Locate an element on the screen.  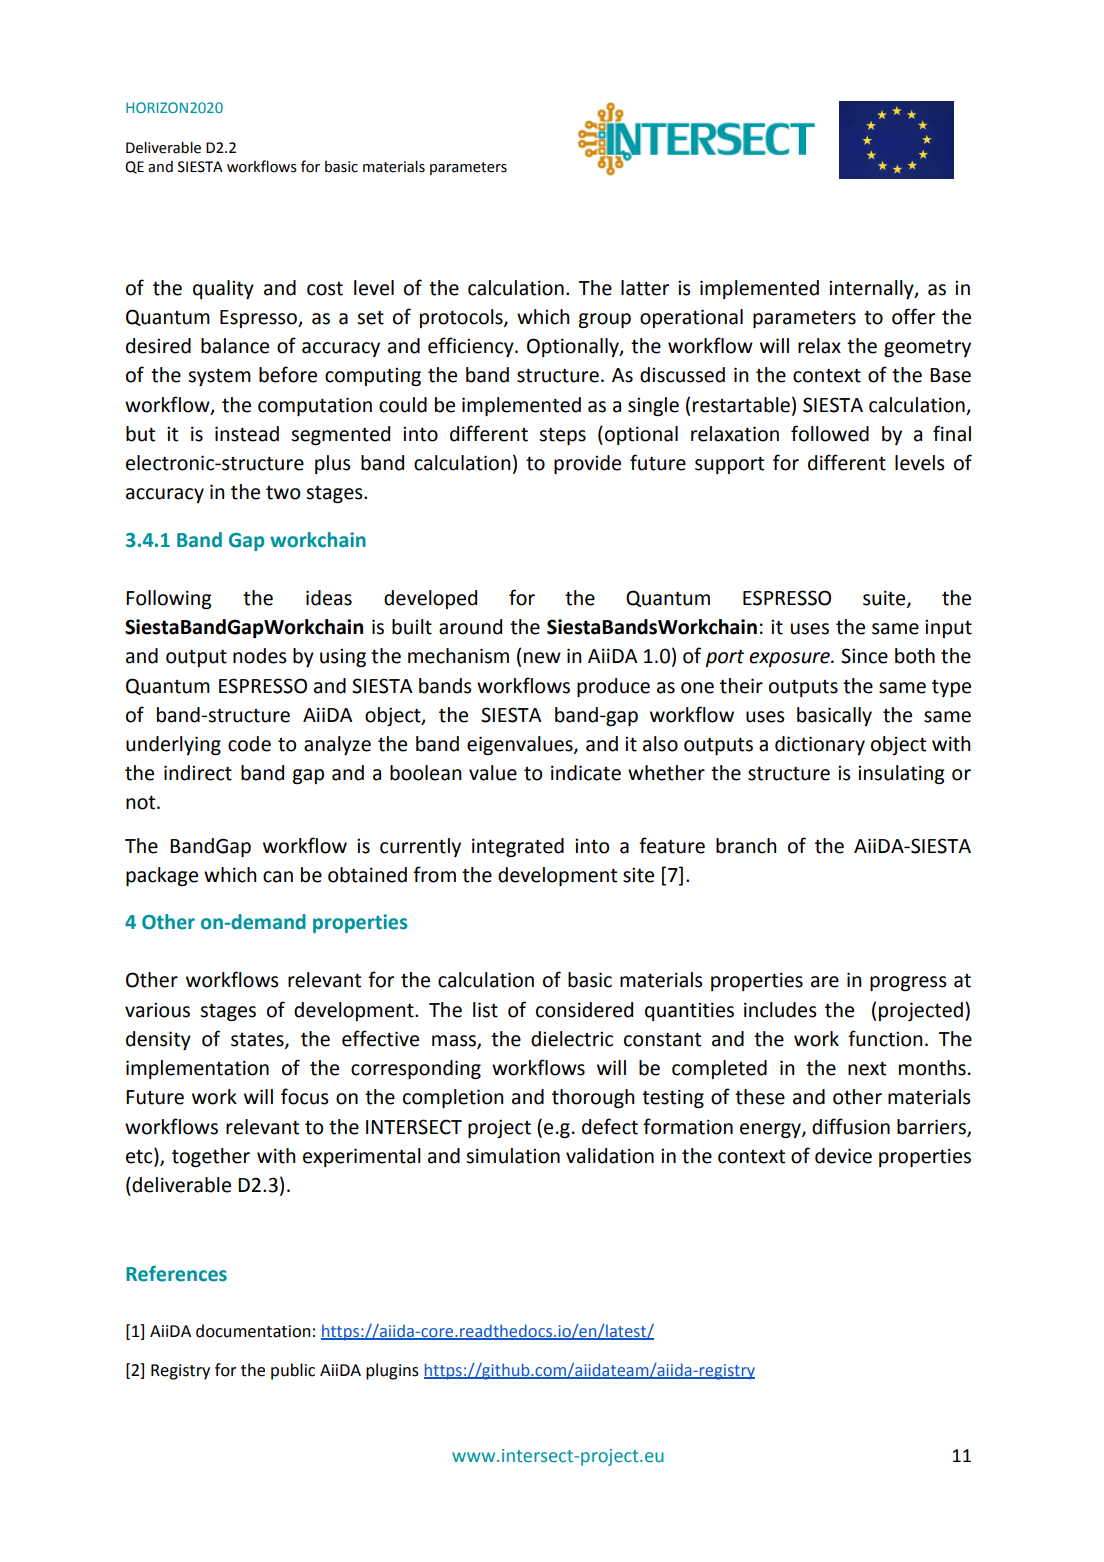
documentation is located at coordinates (253, 1331).
